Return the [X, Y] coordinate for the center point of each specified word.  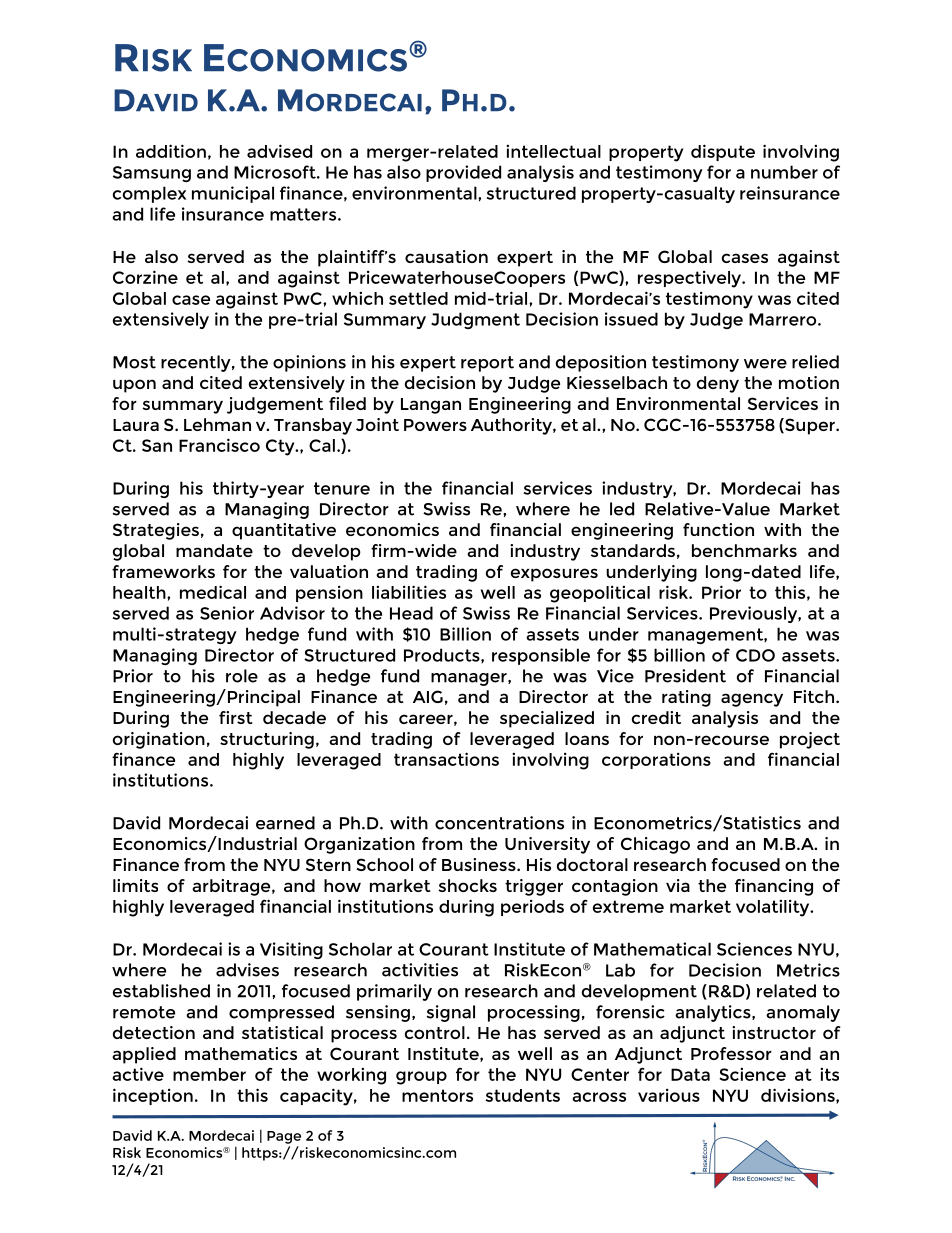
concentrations [499, 823]
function [718, 529]
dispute [723, 152]
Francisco [219, 445]
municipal [233, 194]
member [209, 1074]
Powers [435, 425]
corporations [656, 761]
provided [463, 173]
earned [285, 823]
